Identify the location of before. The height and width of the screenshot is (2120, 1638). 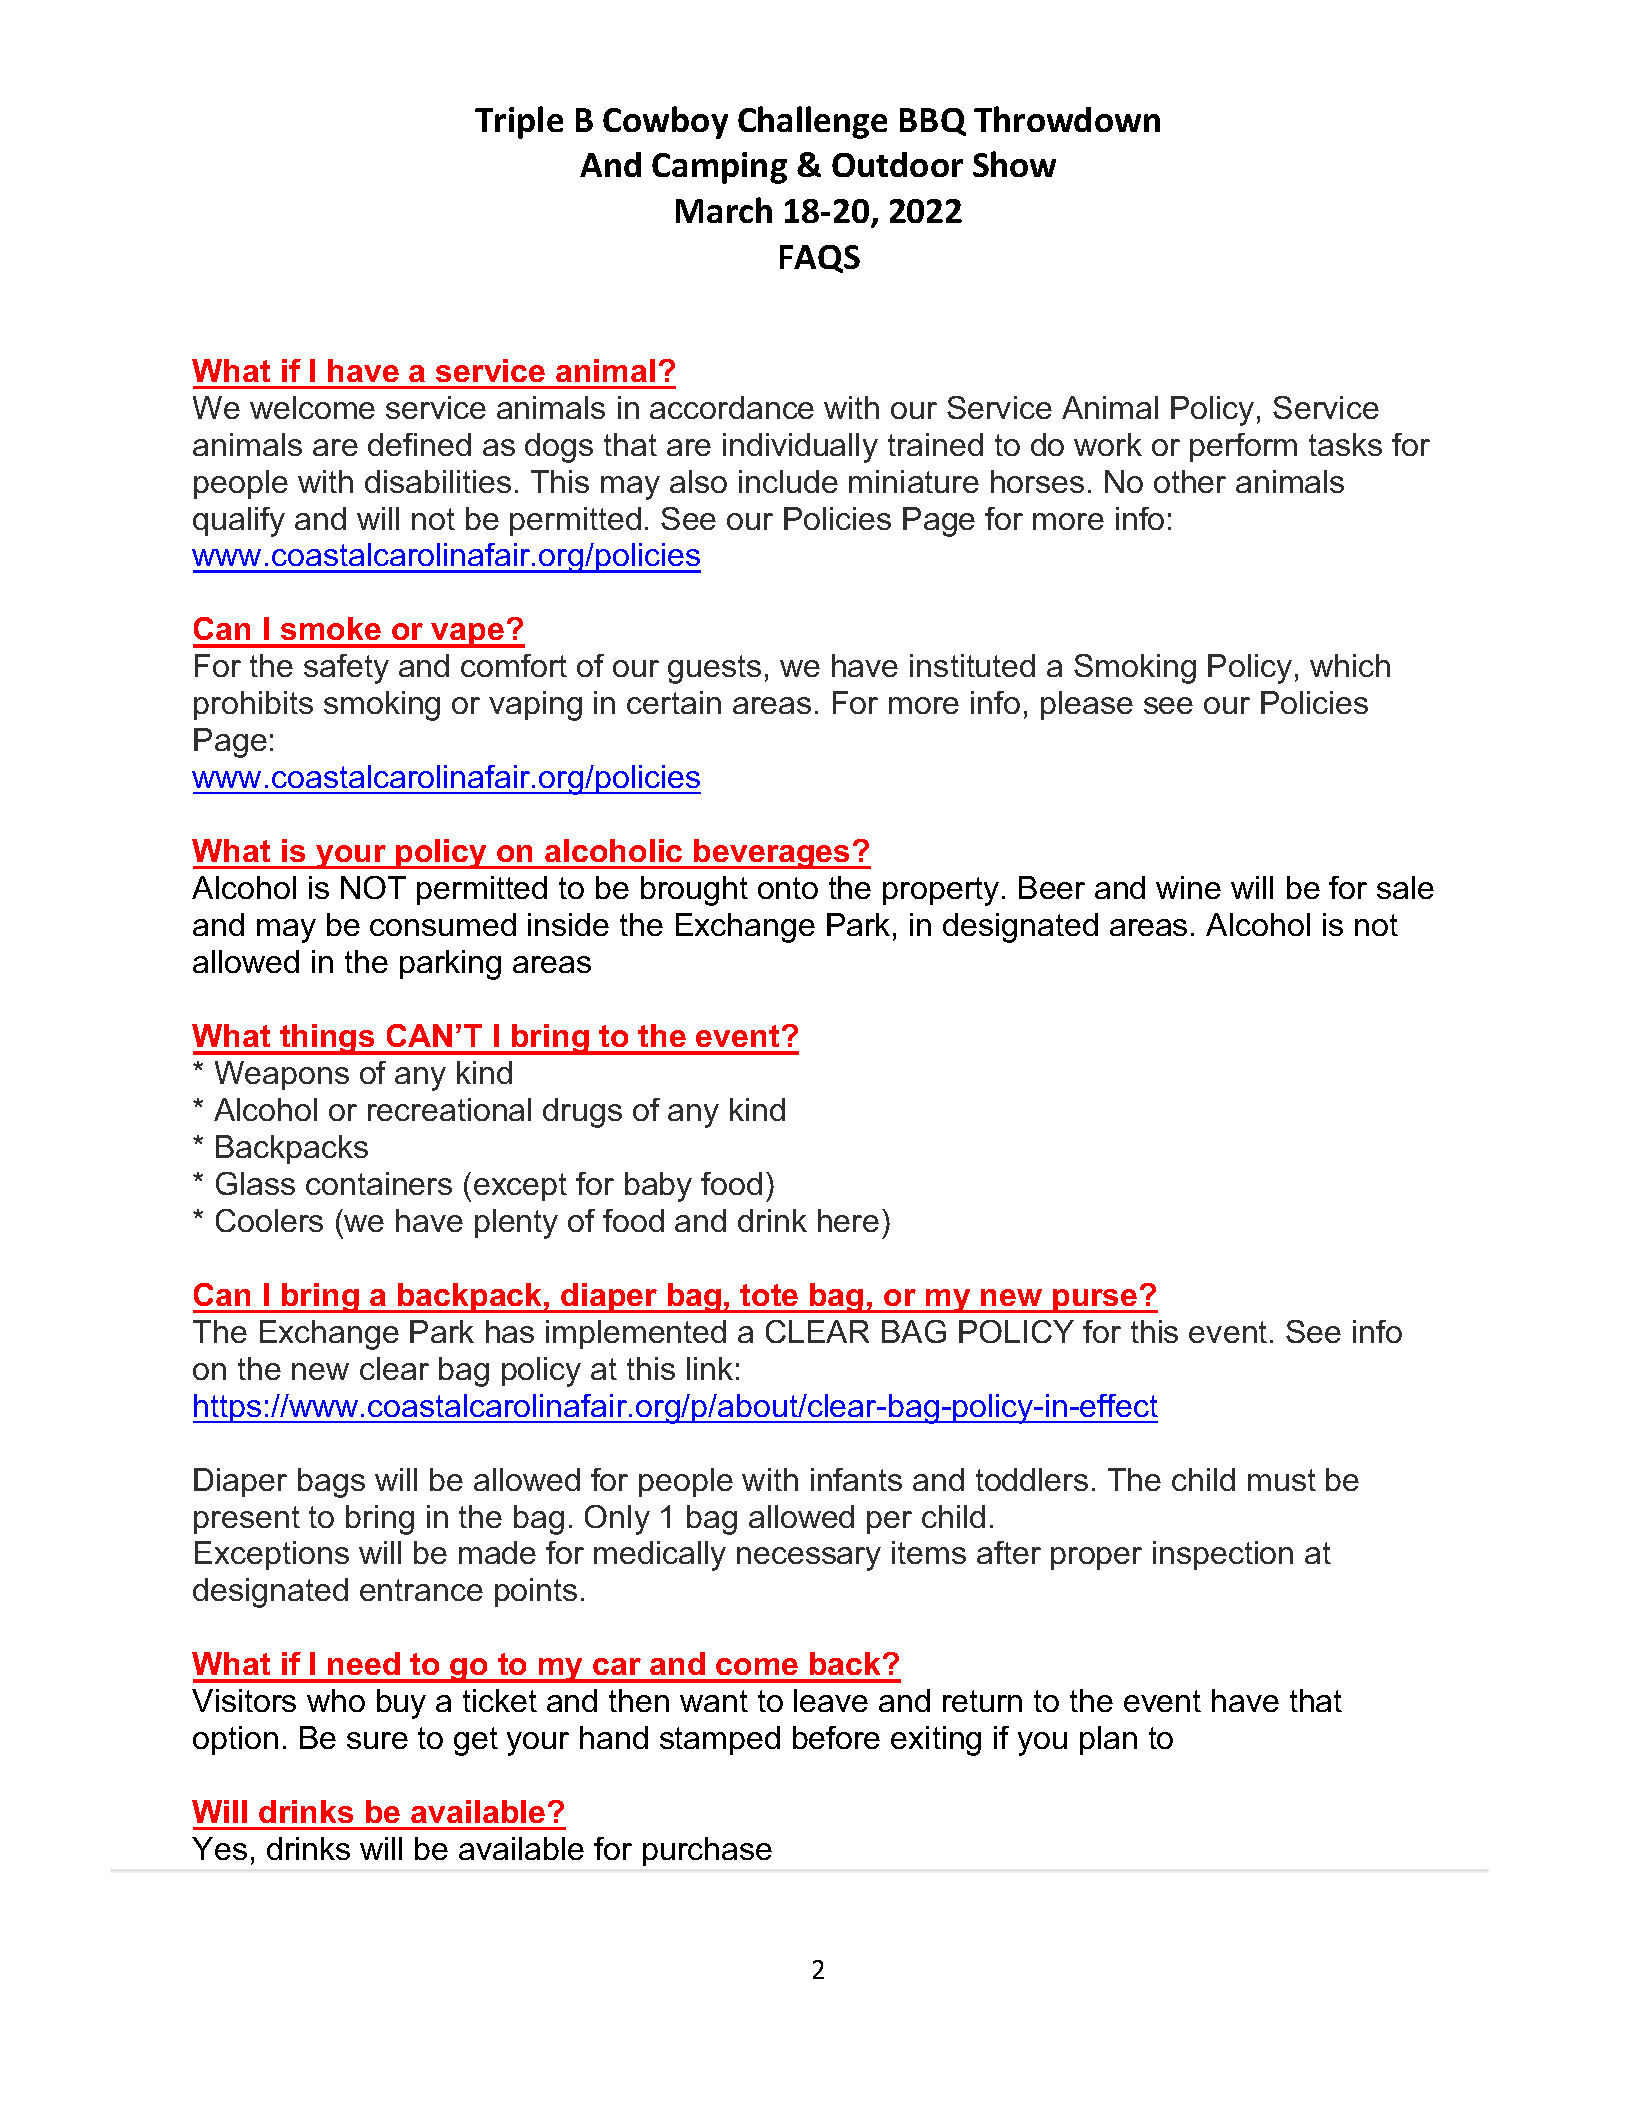
(836, 1737).
